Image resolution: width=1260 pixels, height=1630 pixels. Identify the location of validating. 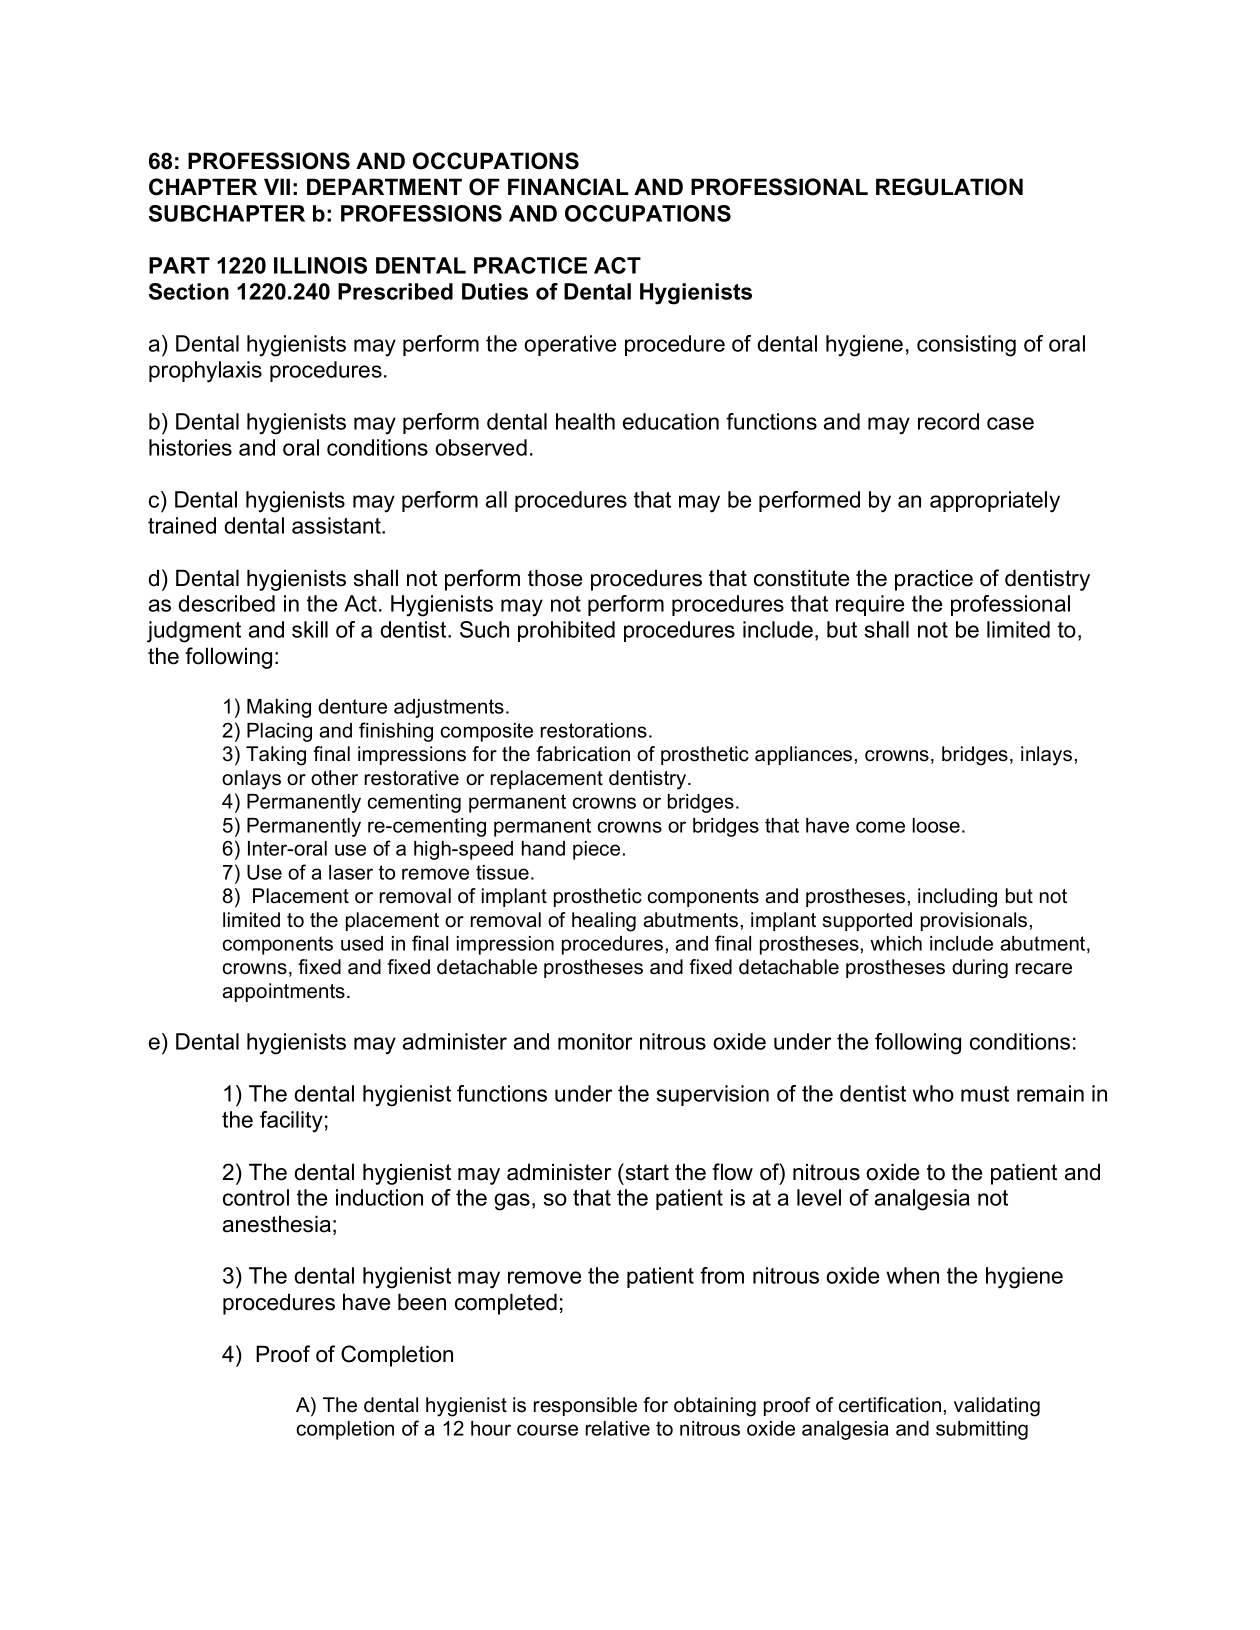
(997, 1407).
